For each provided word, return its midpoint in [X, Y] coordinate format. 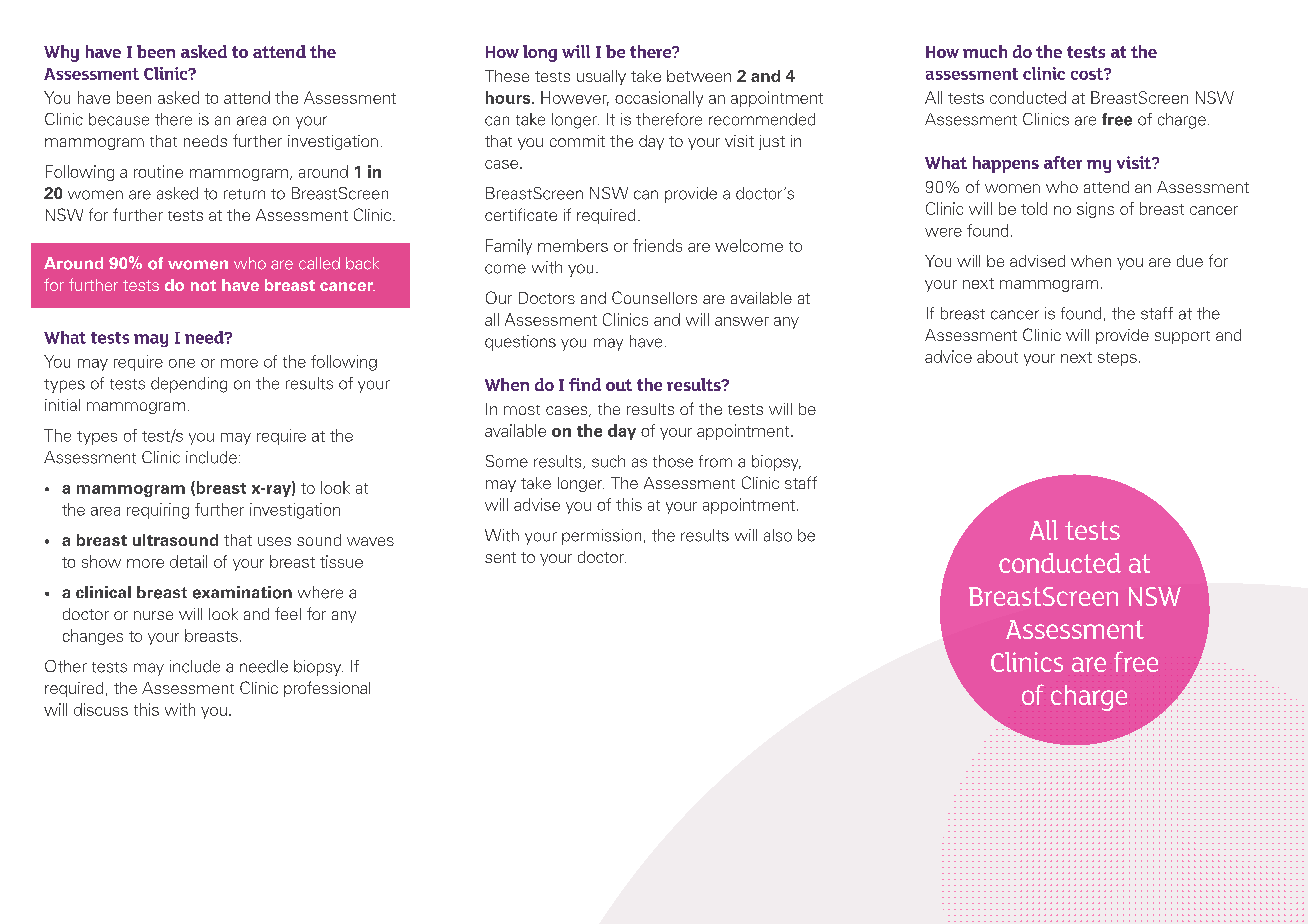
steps [1117, 359]
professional [327, 689]
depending [189, 385]
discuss [101, 709]
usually [601, 77]
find [585, 384]
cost [1088, 74]
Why [61, 53]
